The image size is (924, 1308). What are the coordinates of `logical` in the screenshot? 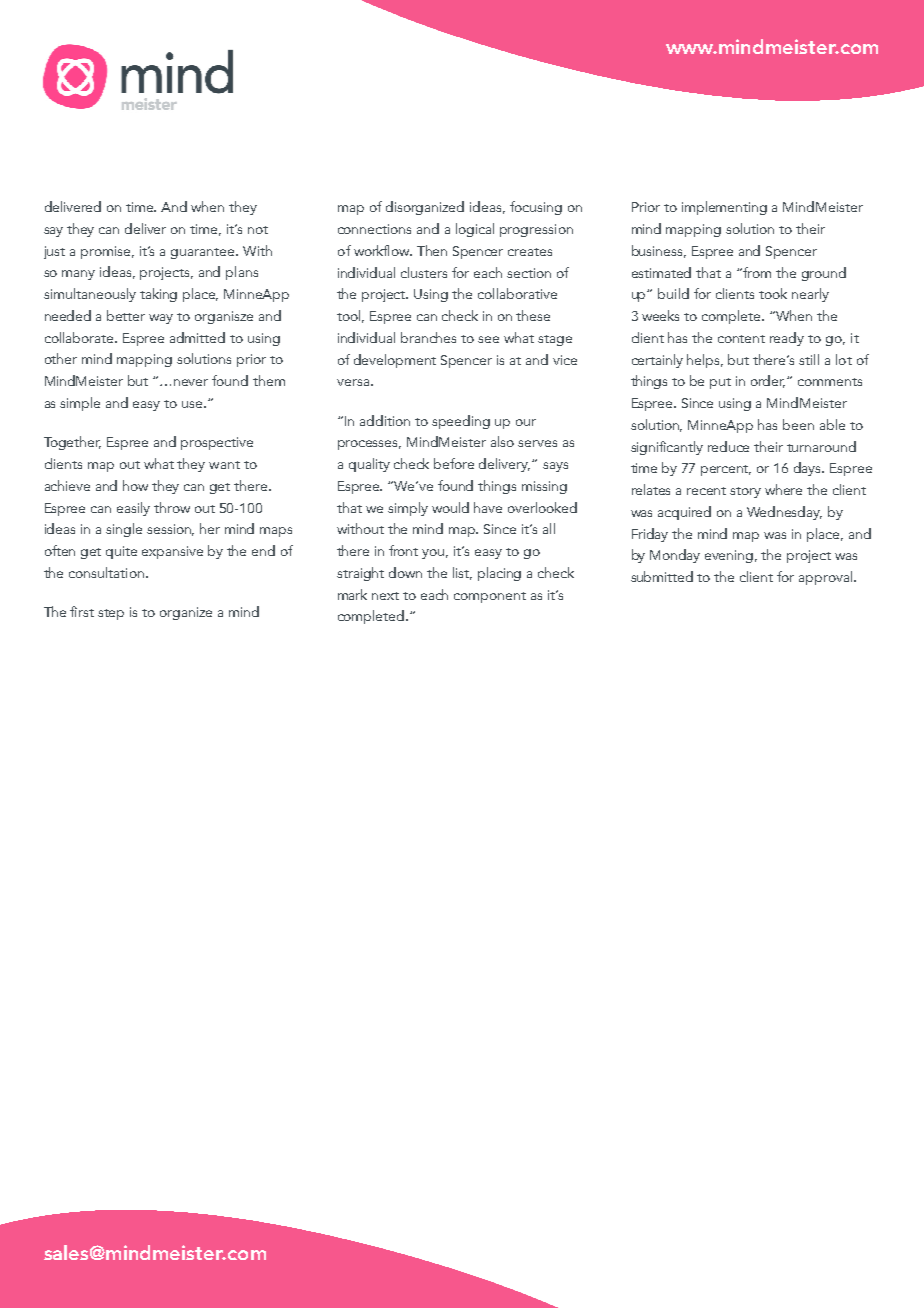 It's located at (475, 230).
